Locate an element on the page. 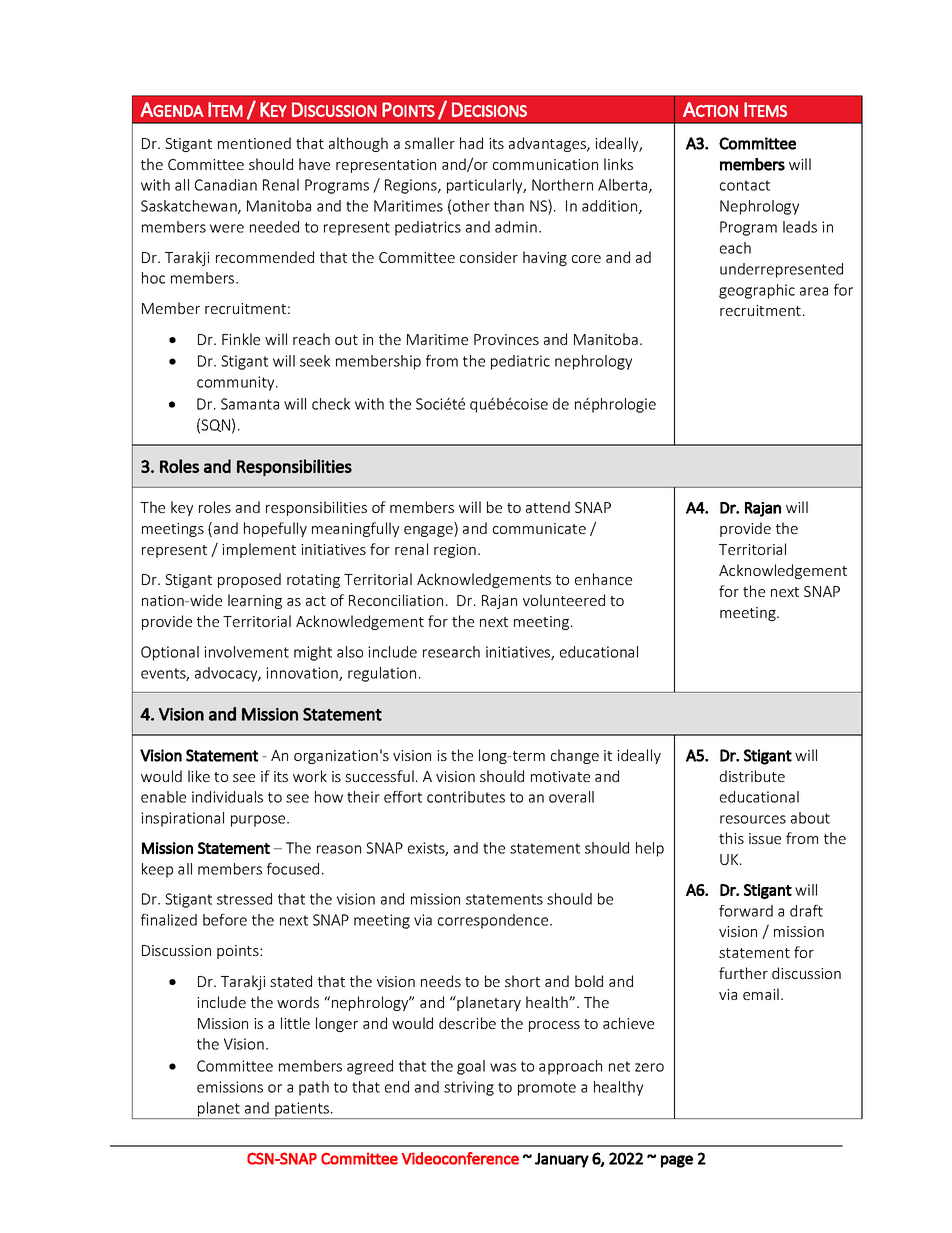 The height and width of the page is (1233, 952). path is located at coordinates (314, 1088).
